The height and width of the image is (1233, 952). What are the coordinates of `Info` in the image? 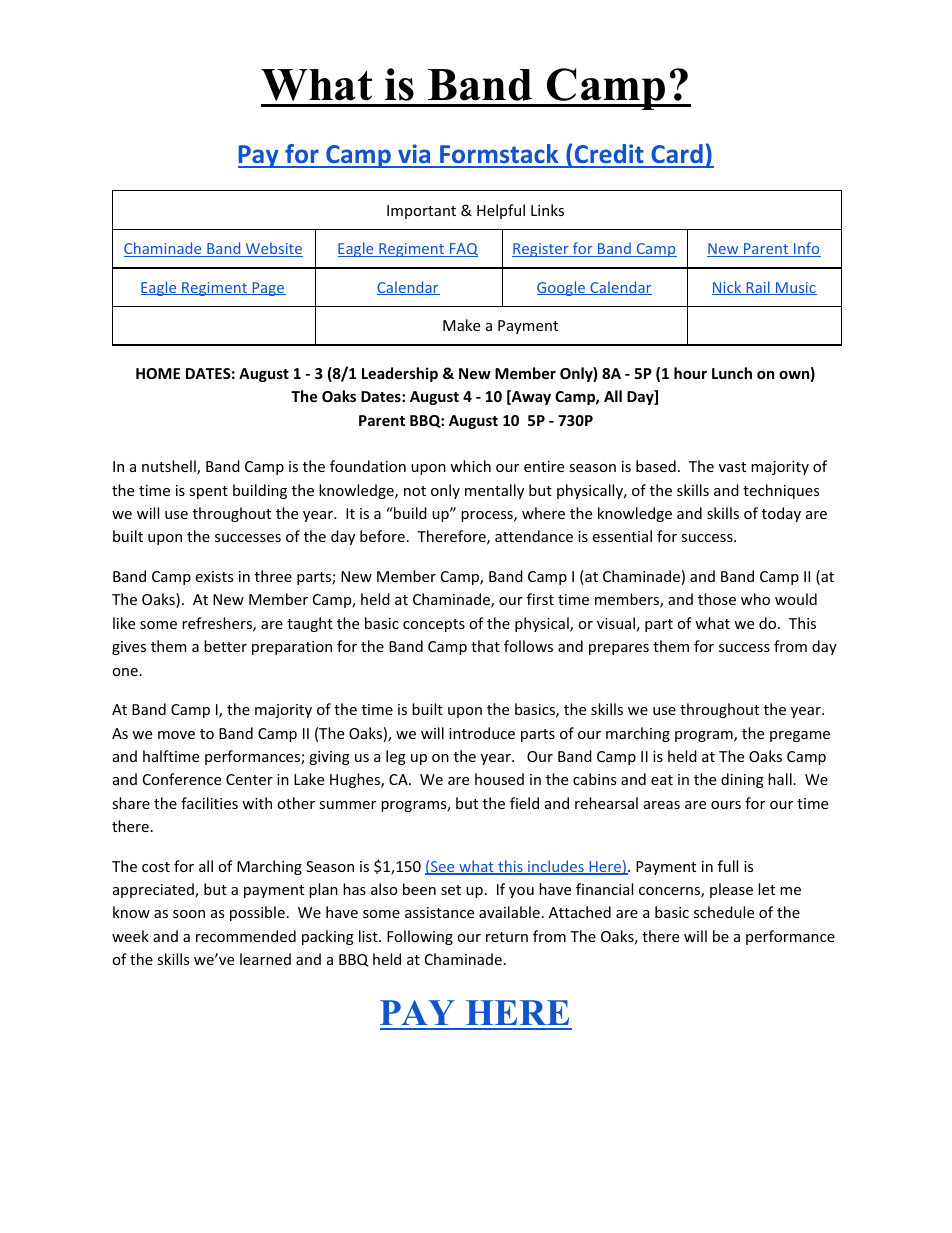 It's located at (806, 249).
